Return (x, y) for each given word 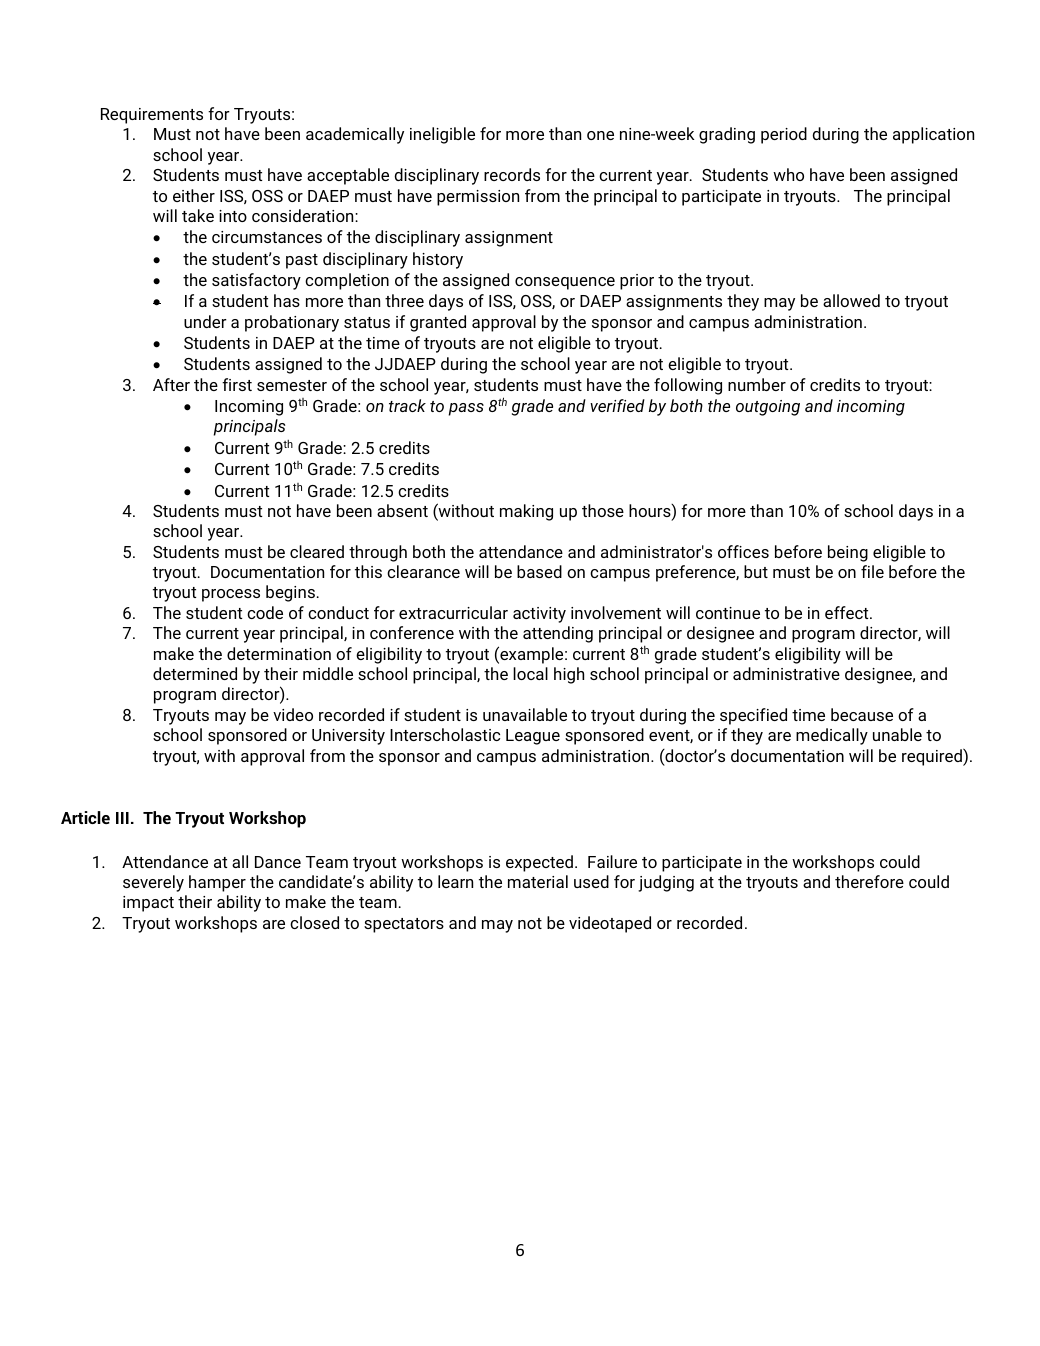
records (512, 174)
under (205, 321)
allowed (851, 300)
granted (438, 323)
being (848, 553)
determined (195, 673)
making (526, 512)
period (784, 135)
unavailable (525, 714)
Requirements (152, 116)
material (538, 881)
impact (148, 904)
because (862, 714)
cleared (317, 551)
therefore (869, 881)
